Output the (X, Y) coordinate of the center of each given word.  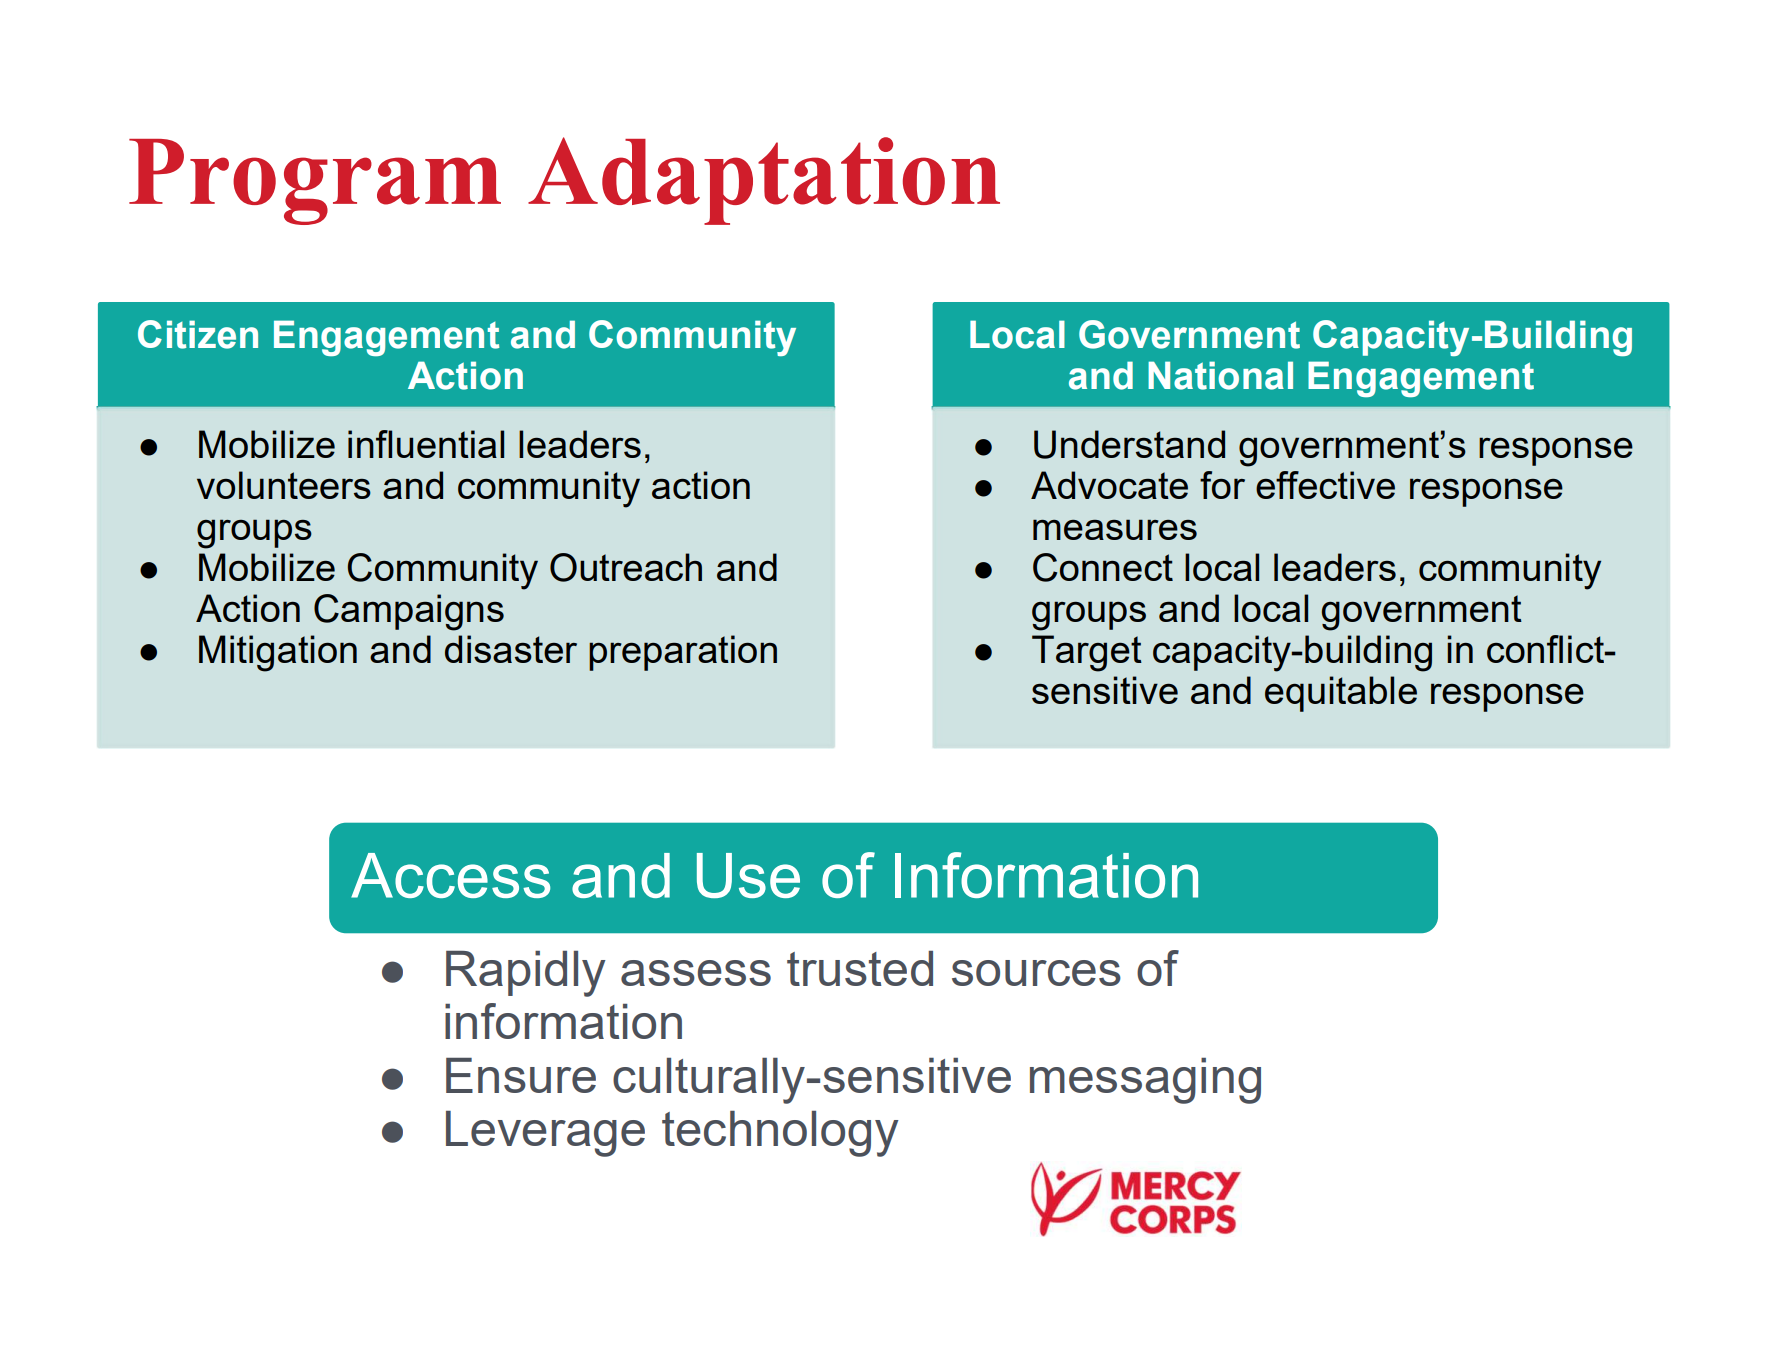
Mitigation (278, 653)
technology (780, 1134)
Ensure (521, 1075)
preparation (683, 653)
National (1220, 375)
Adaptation (764, 181)
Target (1087, 653)
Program (315, 182)
